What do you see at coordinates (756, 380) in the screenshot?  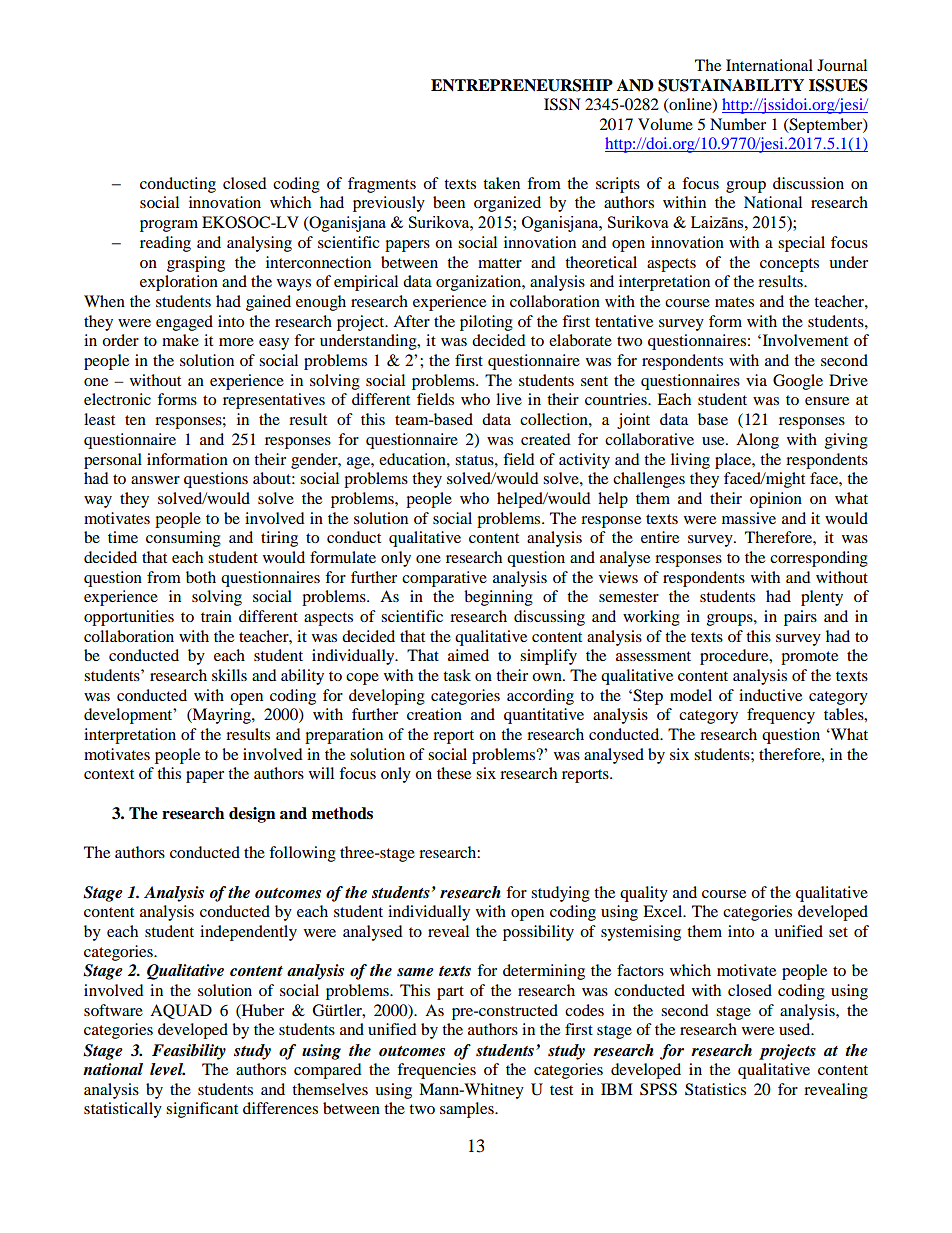 I see `via` at bounding box center [756, 380].
